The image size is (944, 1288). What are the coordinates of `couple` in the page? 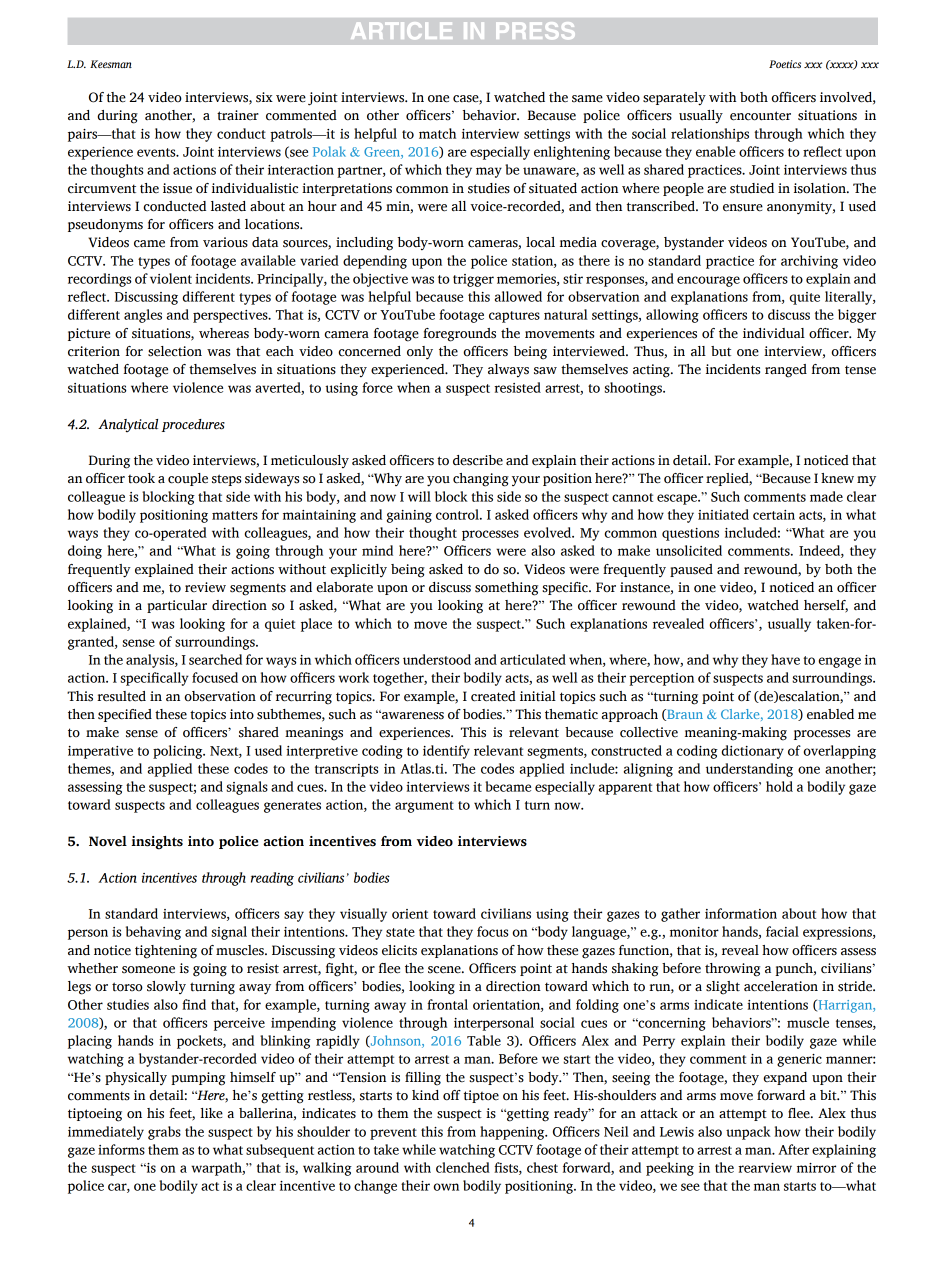 It's located at (188, 479).
